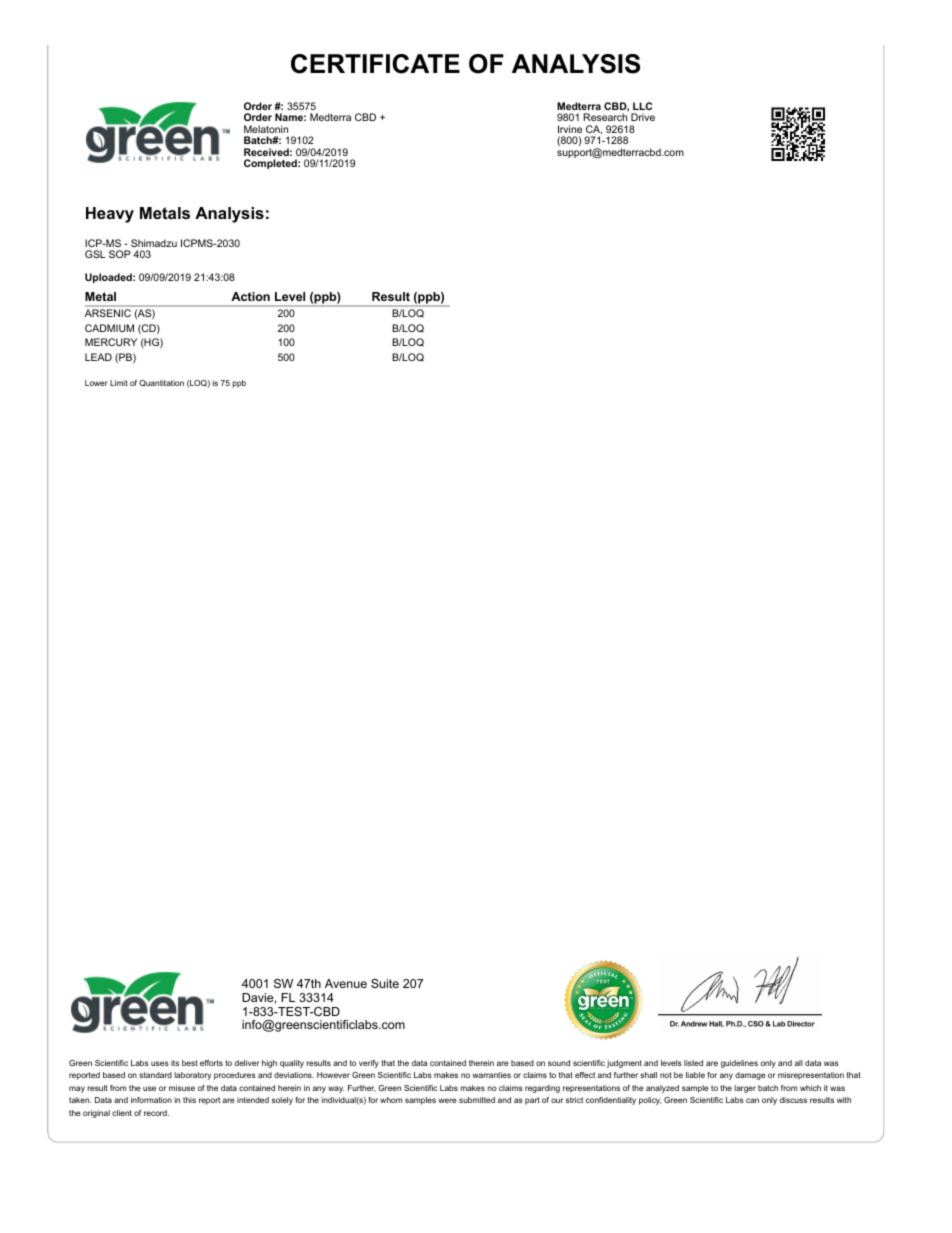  What do you see at coordinates (161, 383) in the screenshot?
I see `Quantitation` at bounding box center [161, 383].
